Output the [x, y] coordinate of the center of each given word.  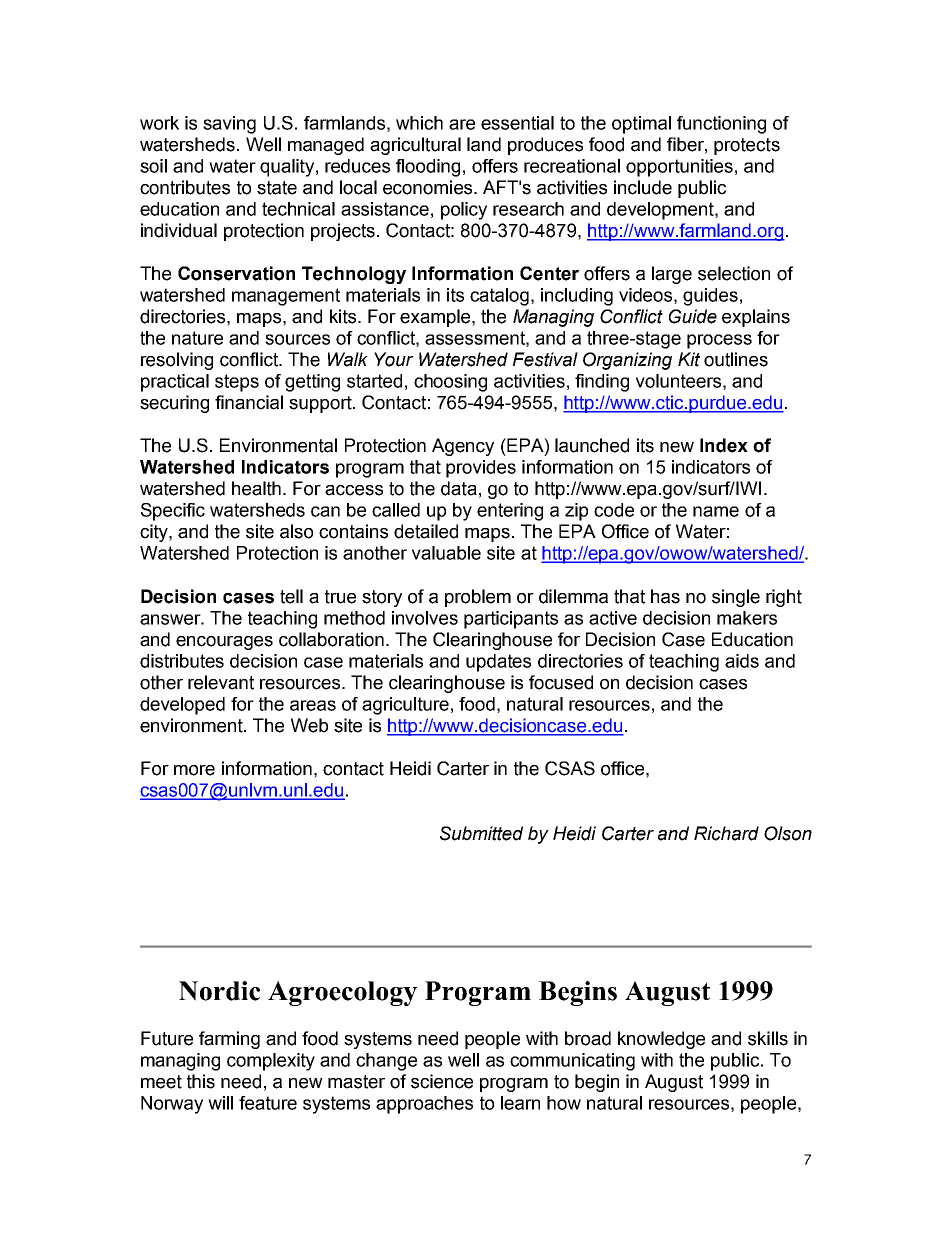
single [736, 598]
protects [747, 146]
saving [229, 125]
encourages [224, 643]
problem [478, 598]
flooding [428, 168]
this [201, 1081]
